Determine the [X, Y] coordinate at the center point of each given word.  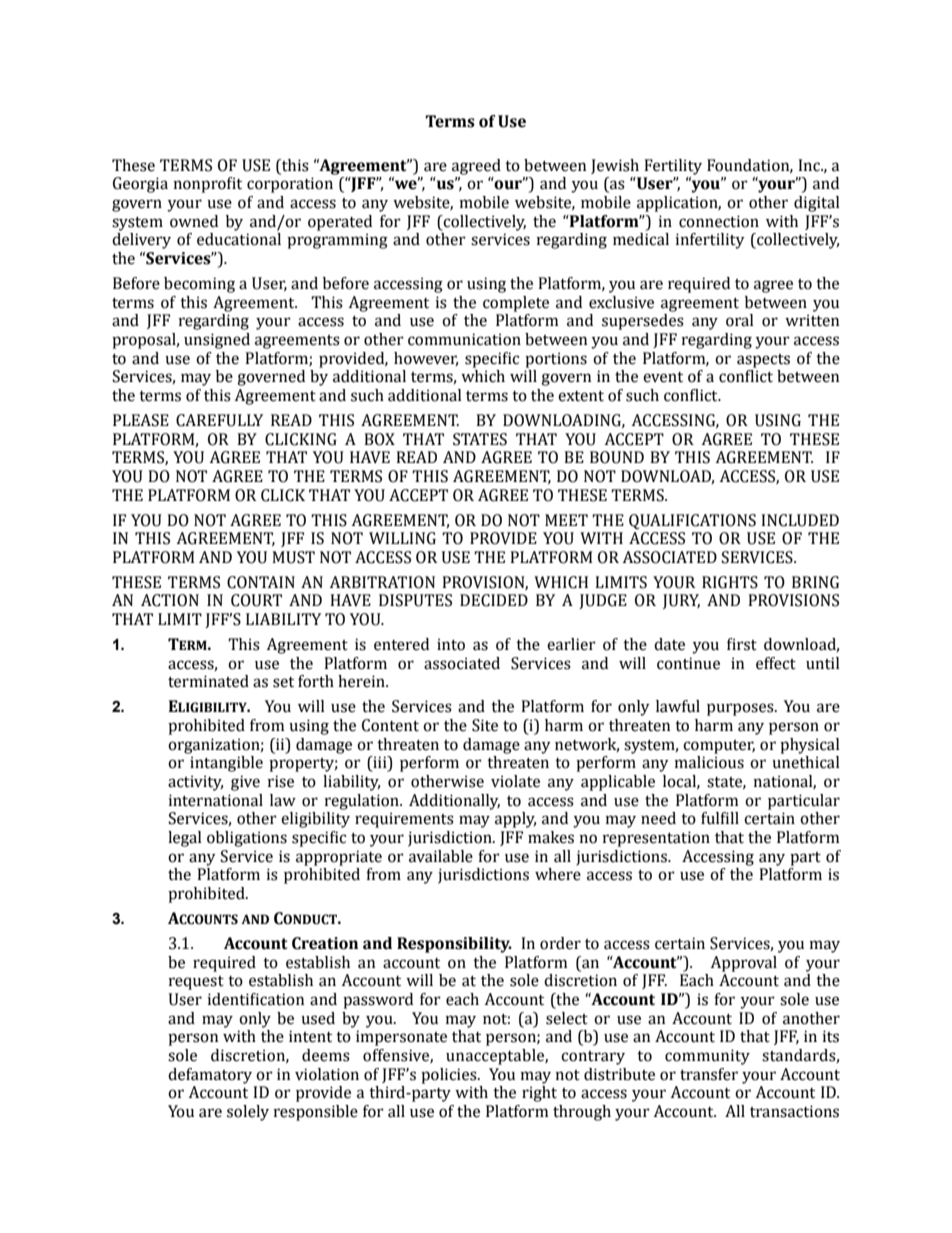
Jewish [615, 166]
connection [719, 221]
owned [194, 221]
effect [776, 663]
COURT [256, 600]
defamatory [210, 1076]
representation [656, 839]
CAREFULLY [219, 420]
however [426, 359]
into [451, 644]
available [441, 856]
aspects [763, 361]
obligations [247, 839]
